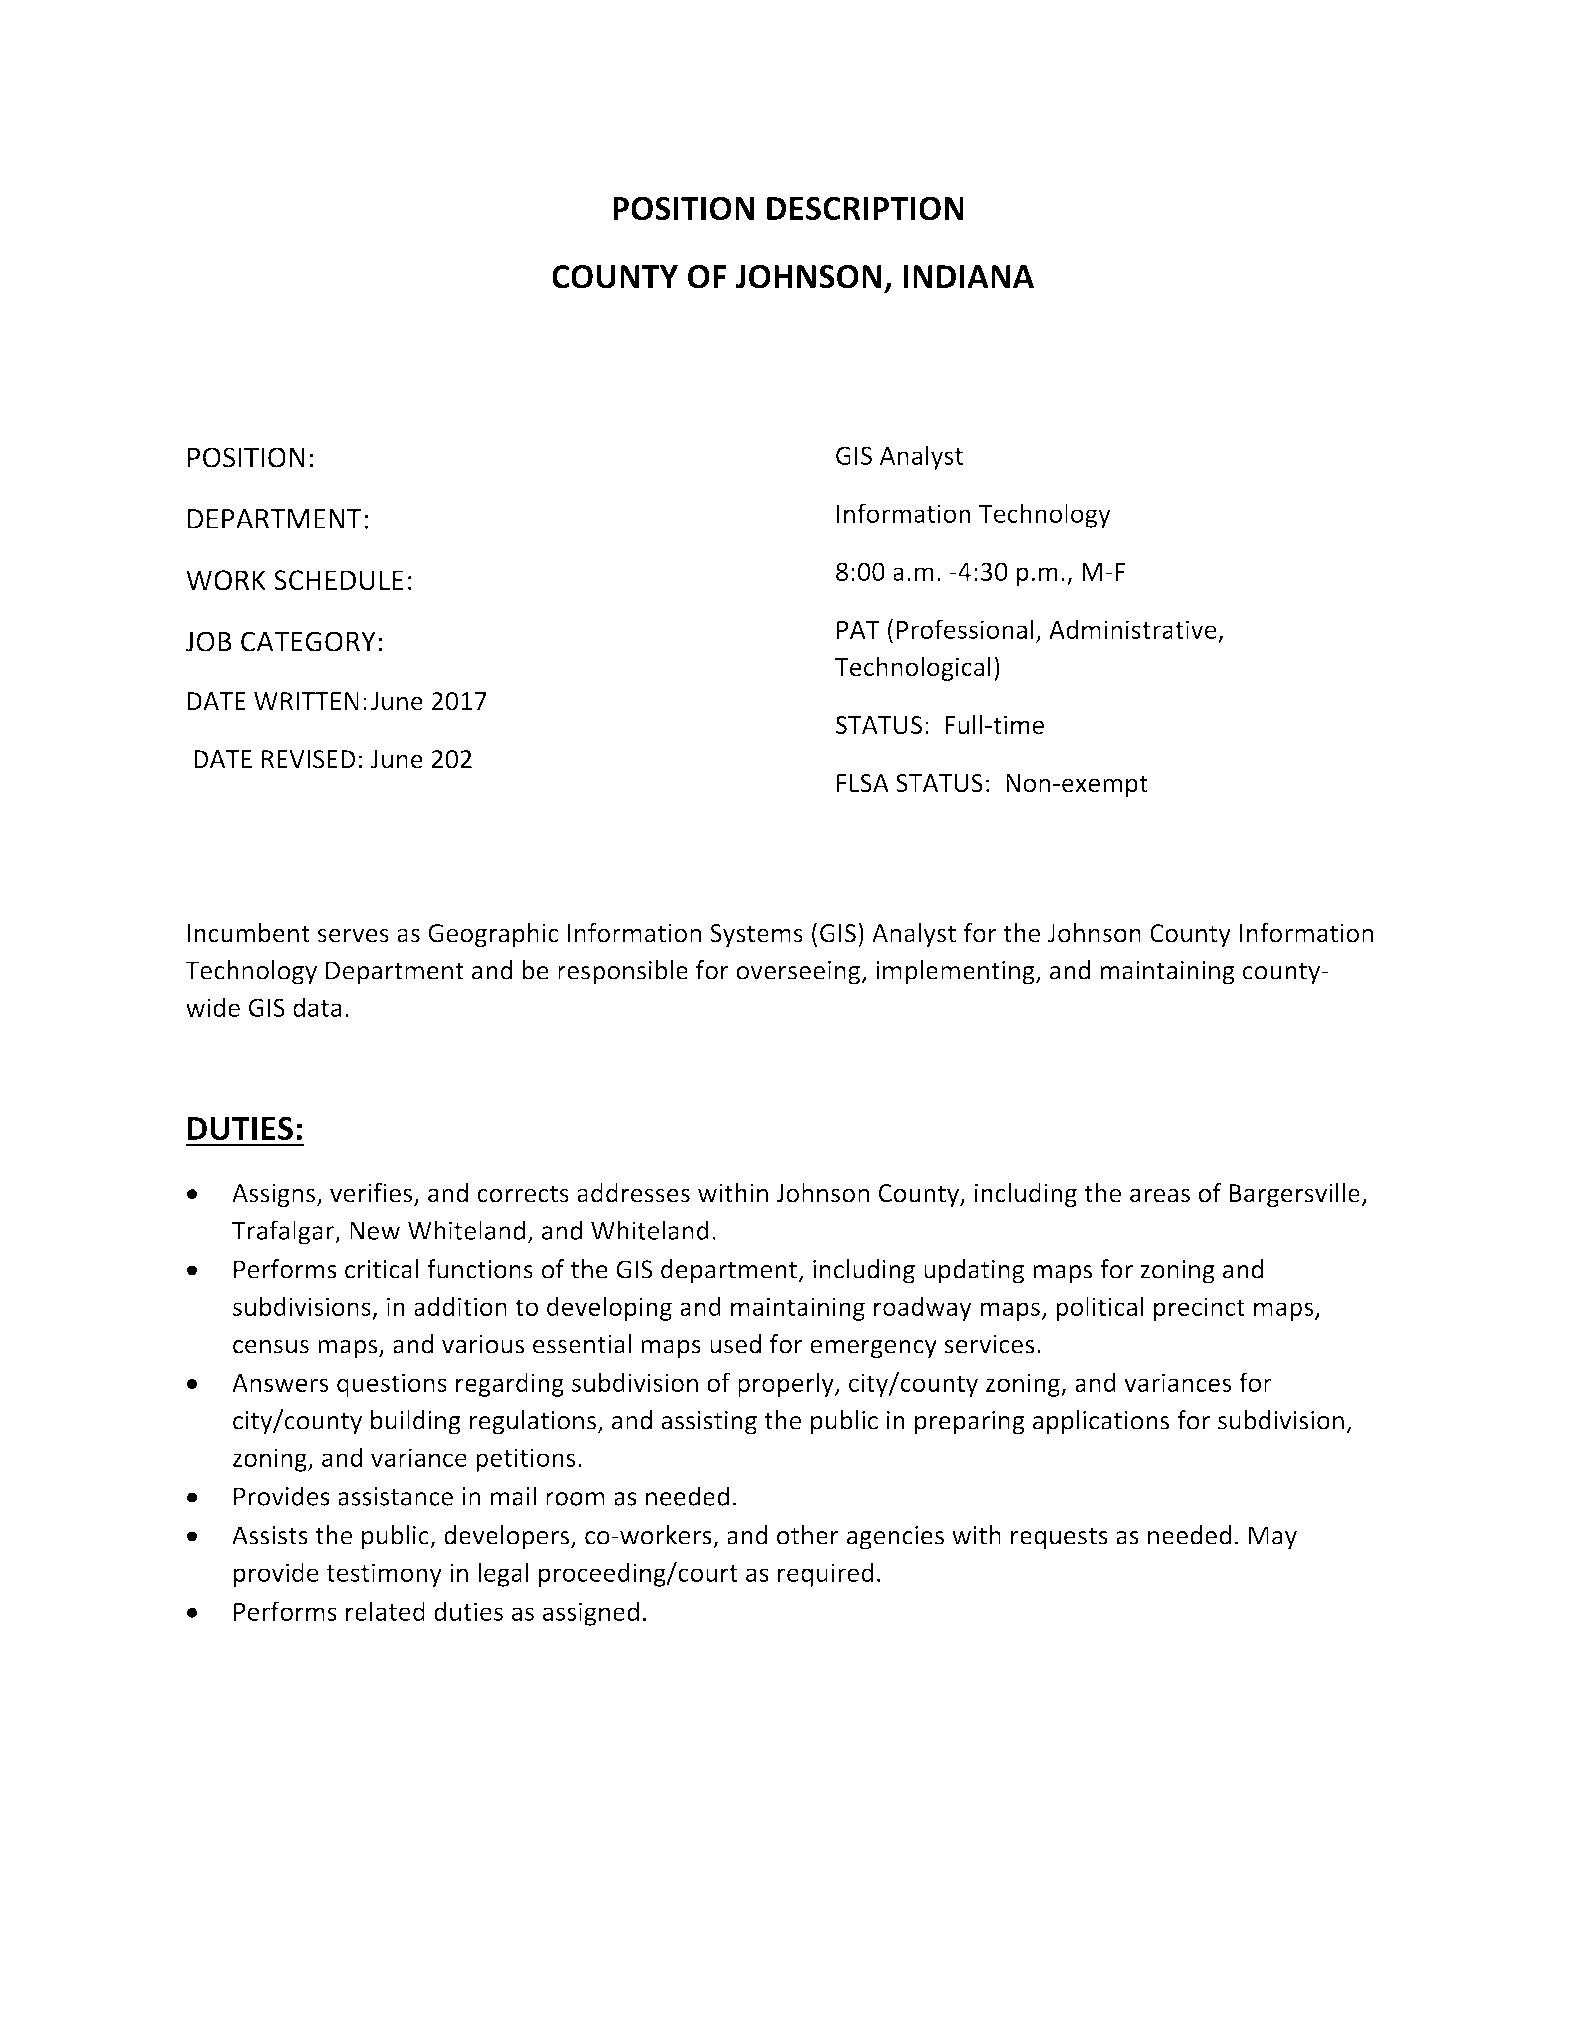 The height and width of the screenshot is (2041, 1577). What do you see at coordinates (1059, 1539) in the screenshot?
I see `requests` at bounding box center [1059, 1539].
